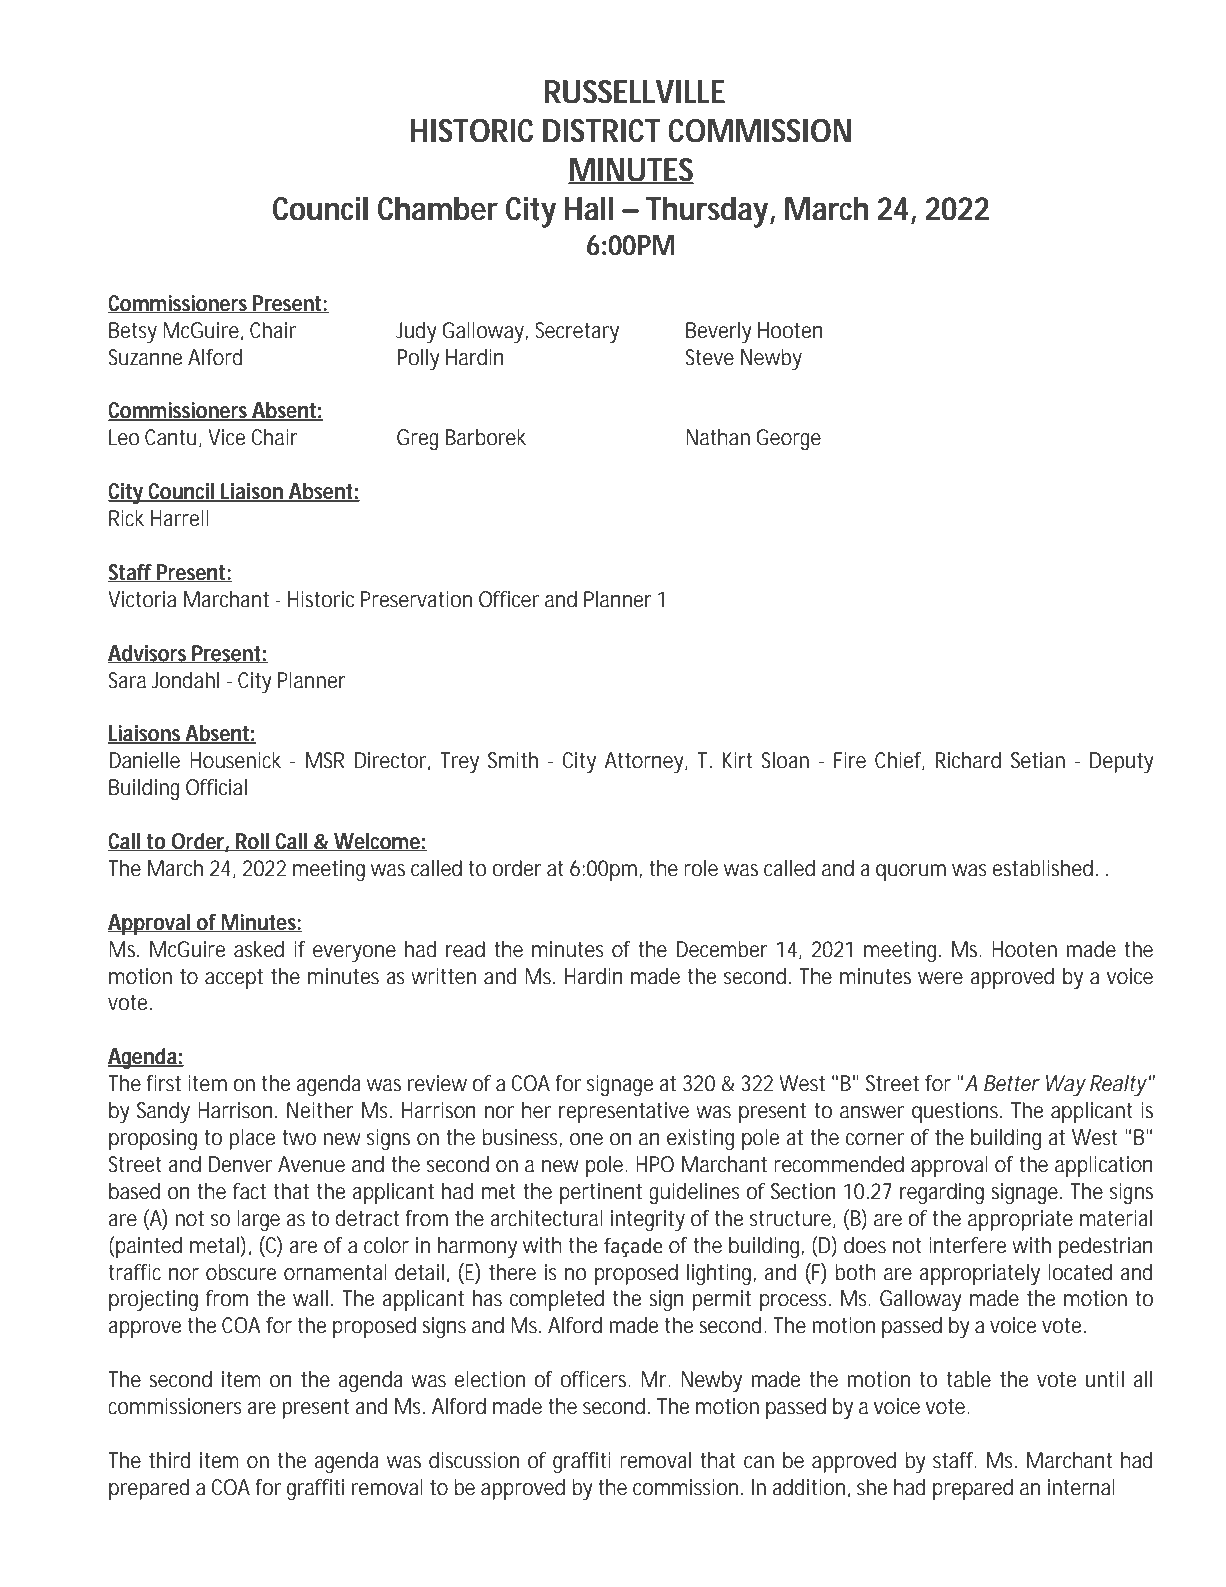 This page has height=1587, width=1226. What do you see at coordinates (438, 209) in the page?
I see `Chamber` at bounding box center [438, 209].
